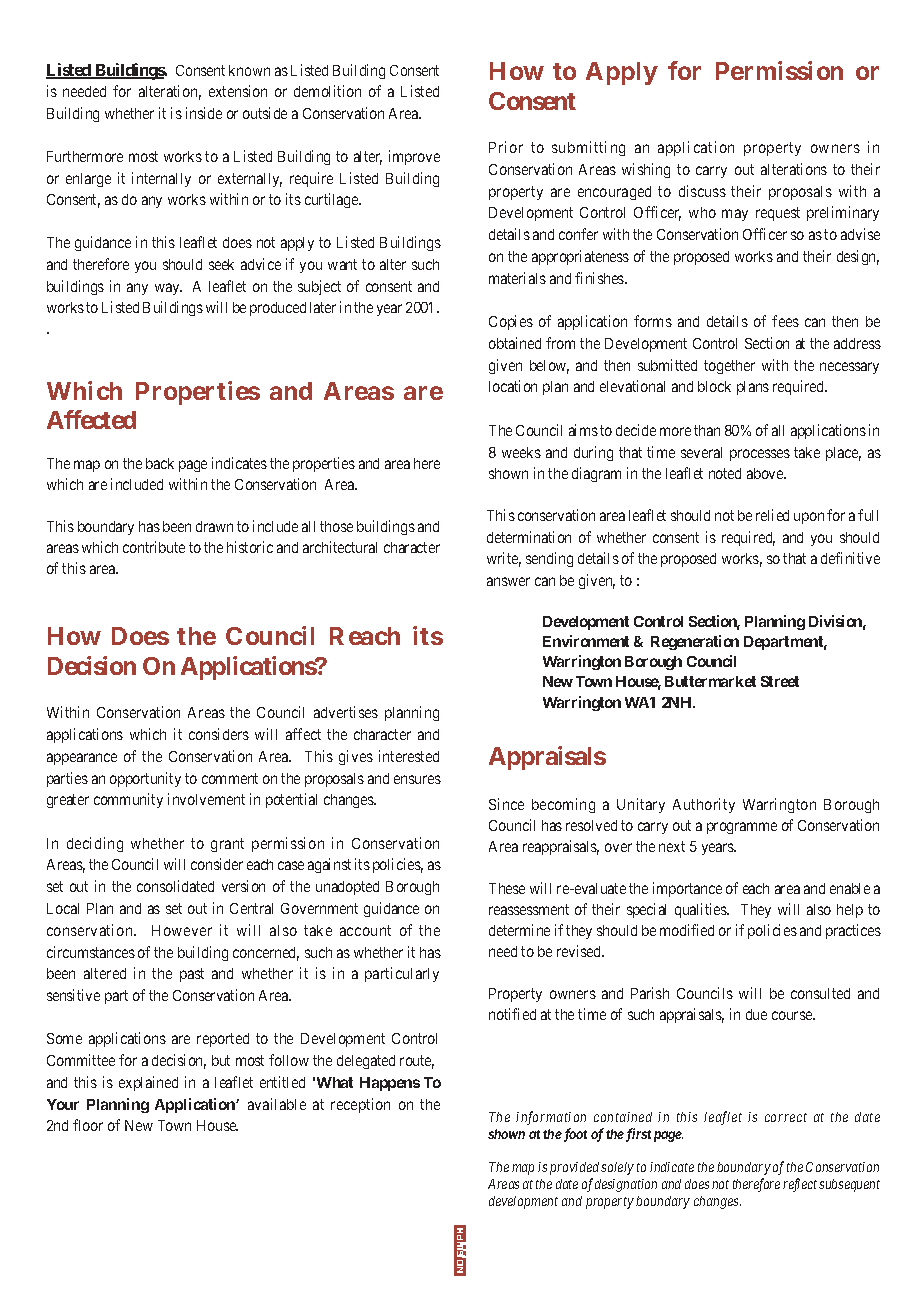  What do you see at coordinates (702, 910) in the page?
I see `qualities` at bounding box center [702, 910].
